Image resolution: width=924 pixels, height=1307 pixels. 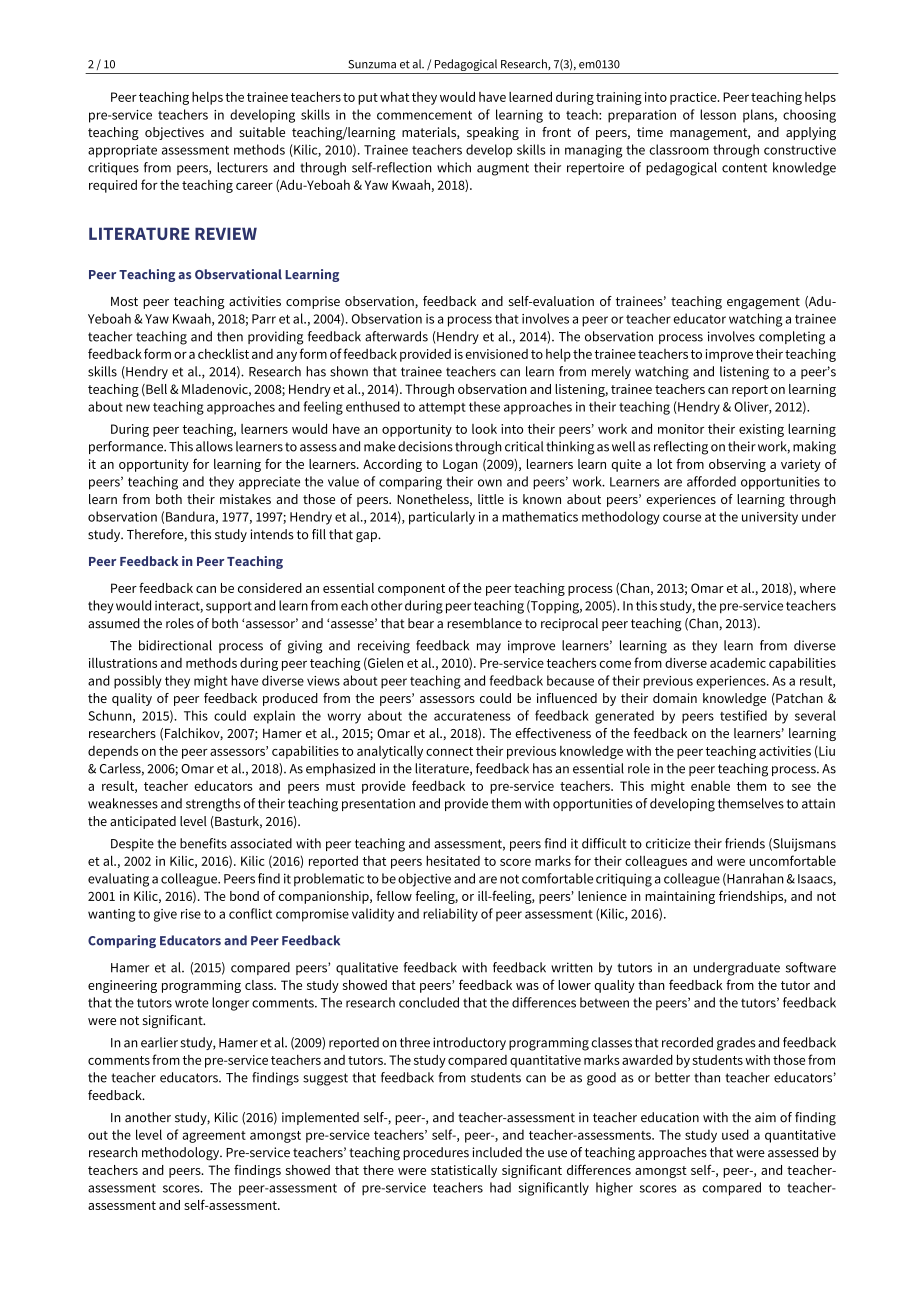 What do you see at coordinates (213, 805) in the page?
I see `strengths` at bounding box center [213, 805].
